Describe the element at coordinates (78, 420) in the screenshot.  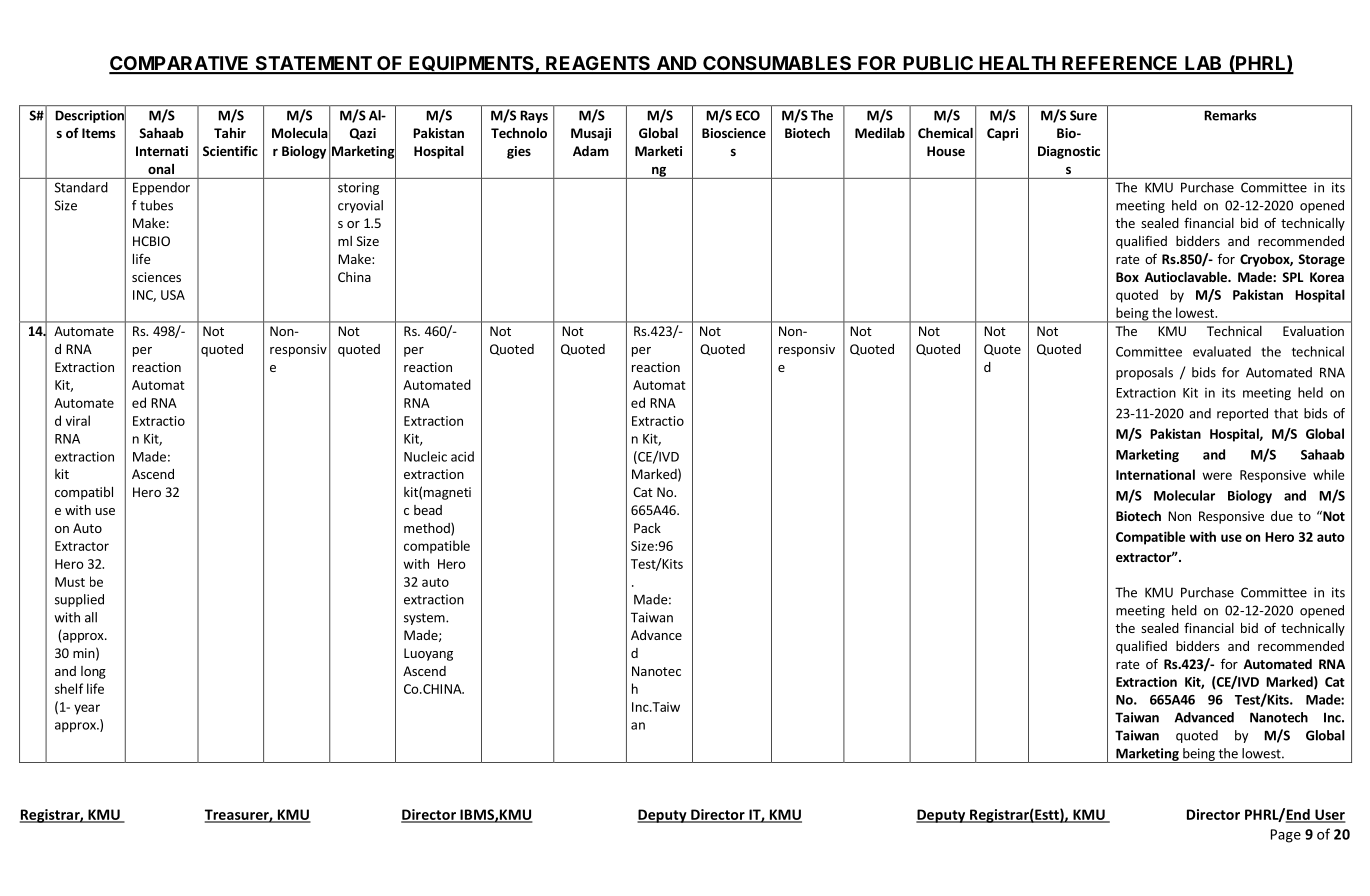
I see `viral` at that location.
